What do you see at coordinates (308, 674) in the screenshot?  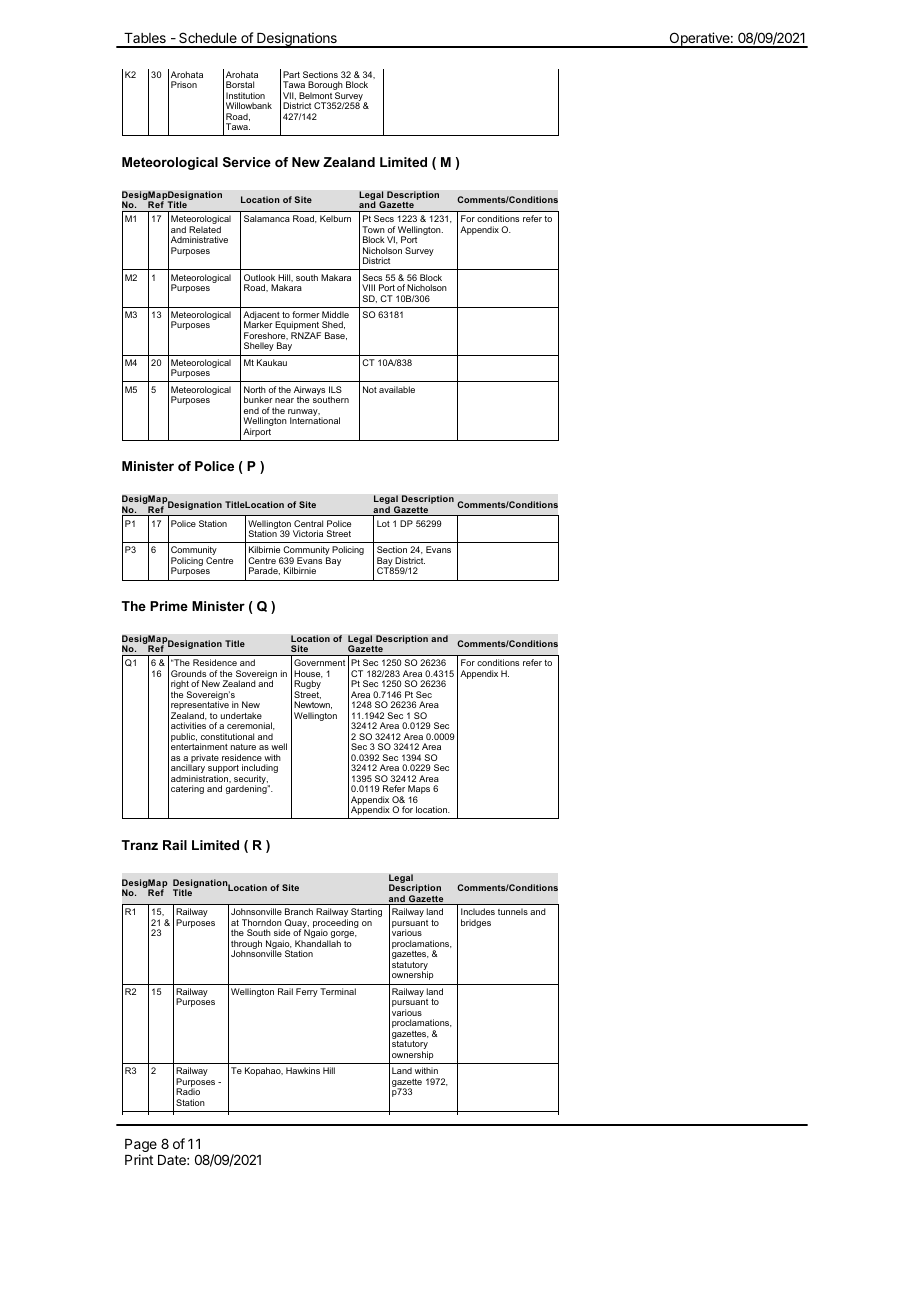 I see `House` at bounding box center [308, 674].
